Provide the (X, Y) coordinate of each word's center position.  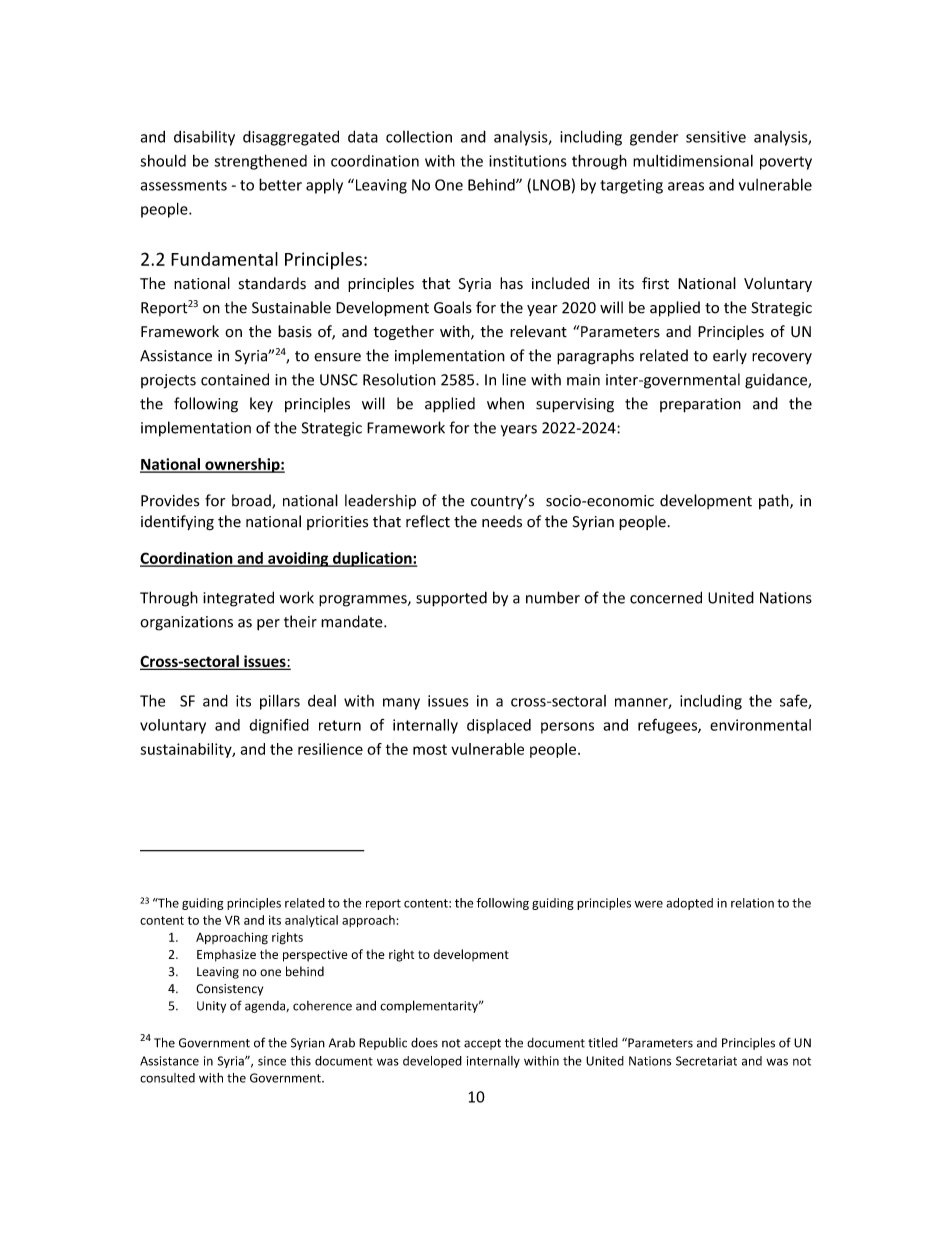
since (272, 1061)
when (505, 403)
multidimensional (693, 161)
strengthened (260, 162)
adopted (689, 904)
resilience (330, 749)
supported (451, 599)
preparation (700, 405)
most (430, 749)
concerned (666, 597)
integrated (238, 599)
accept (482, 1044)
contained (235, 379)
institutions (528, 161)
